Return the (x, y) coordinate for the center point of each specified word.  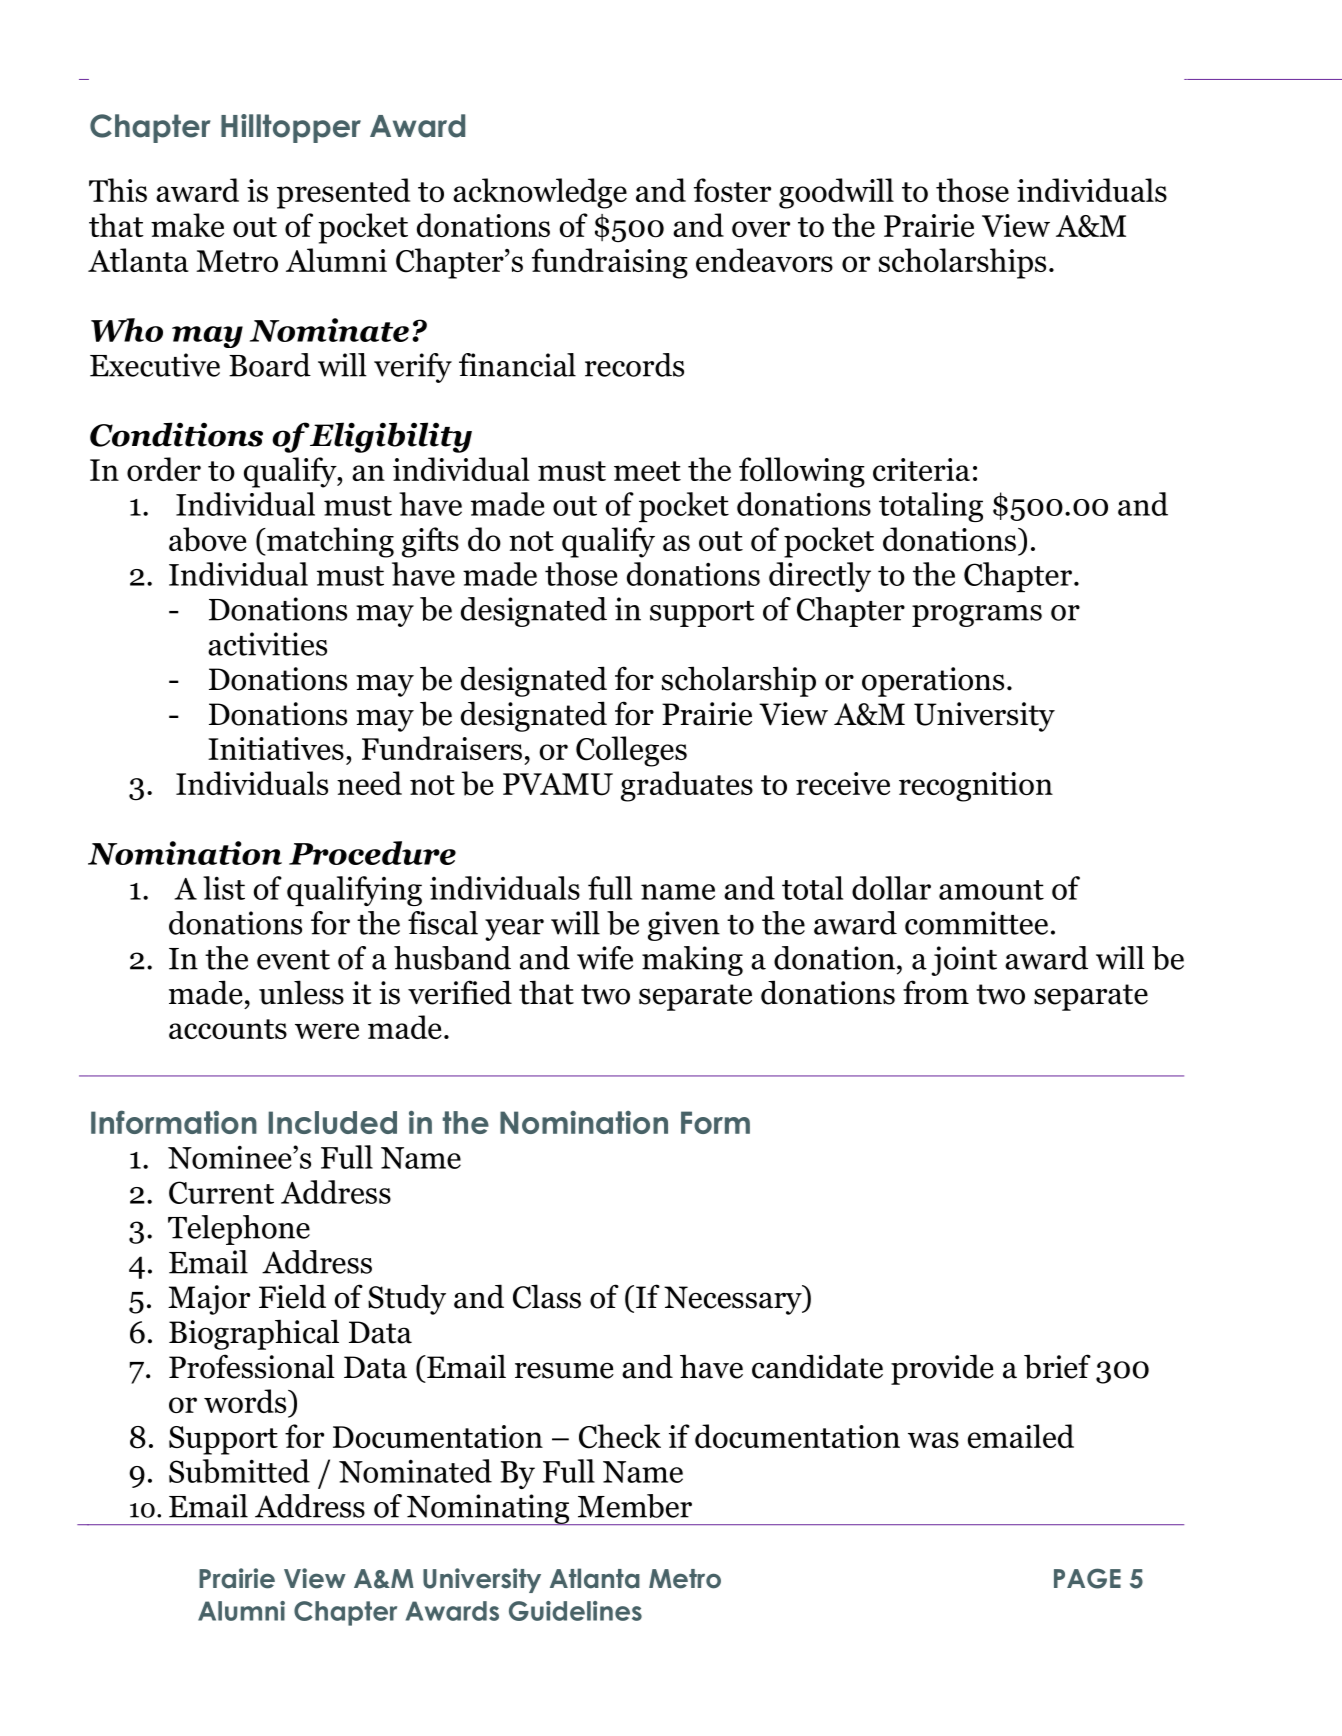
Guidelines (575, 1611)
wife (605, 958)
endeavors (764, 260)
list (224, 888)
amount (991, 890)
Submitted (239, 1471)
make (187, 225)
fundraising (610, 263)
